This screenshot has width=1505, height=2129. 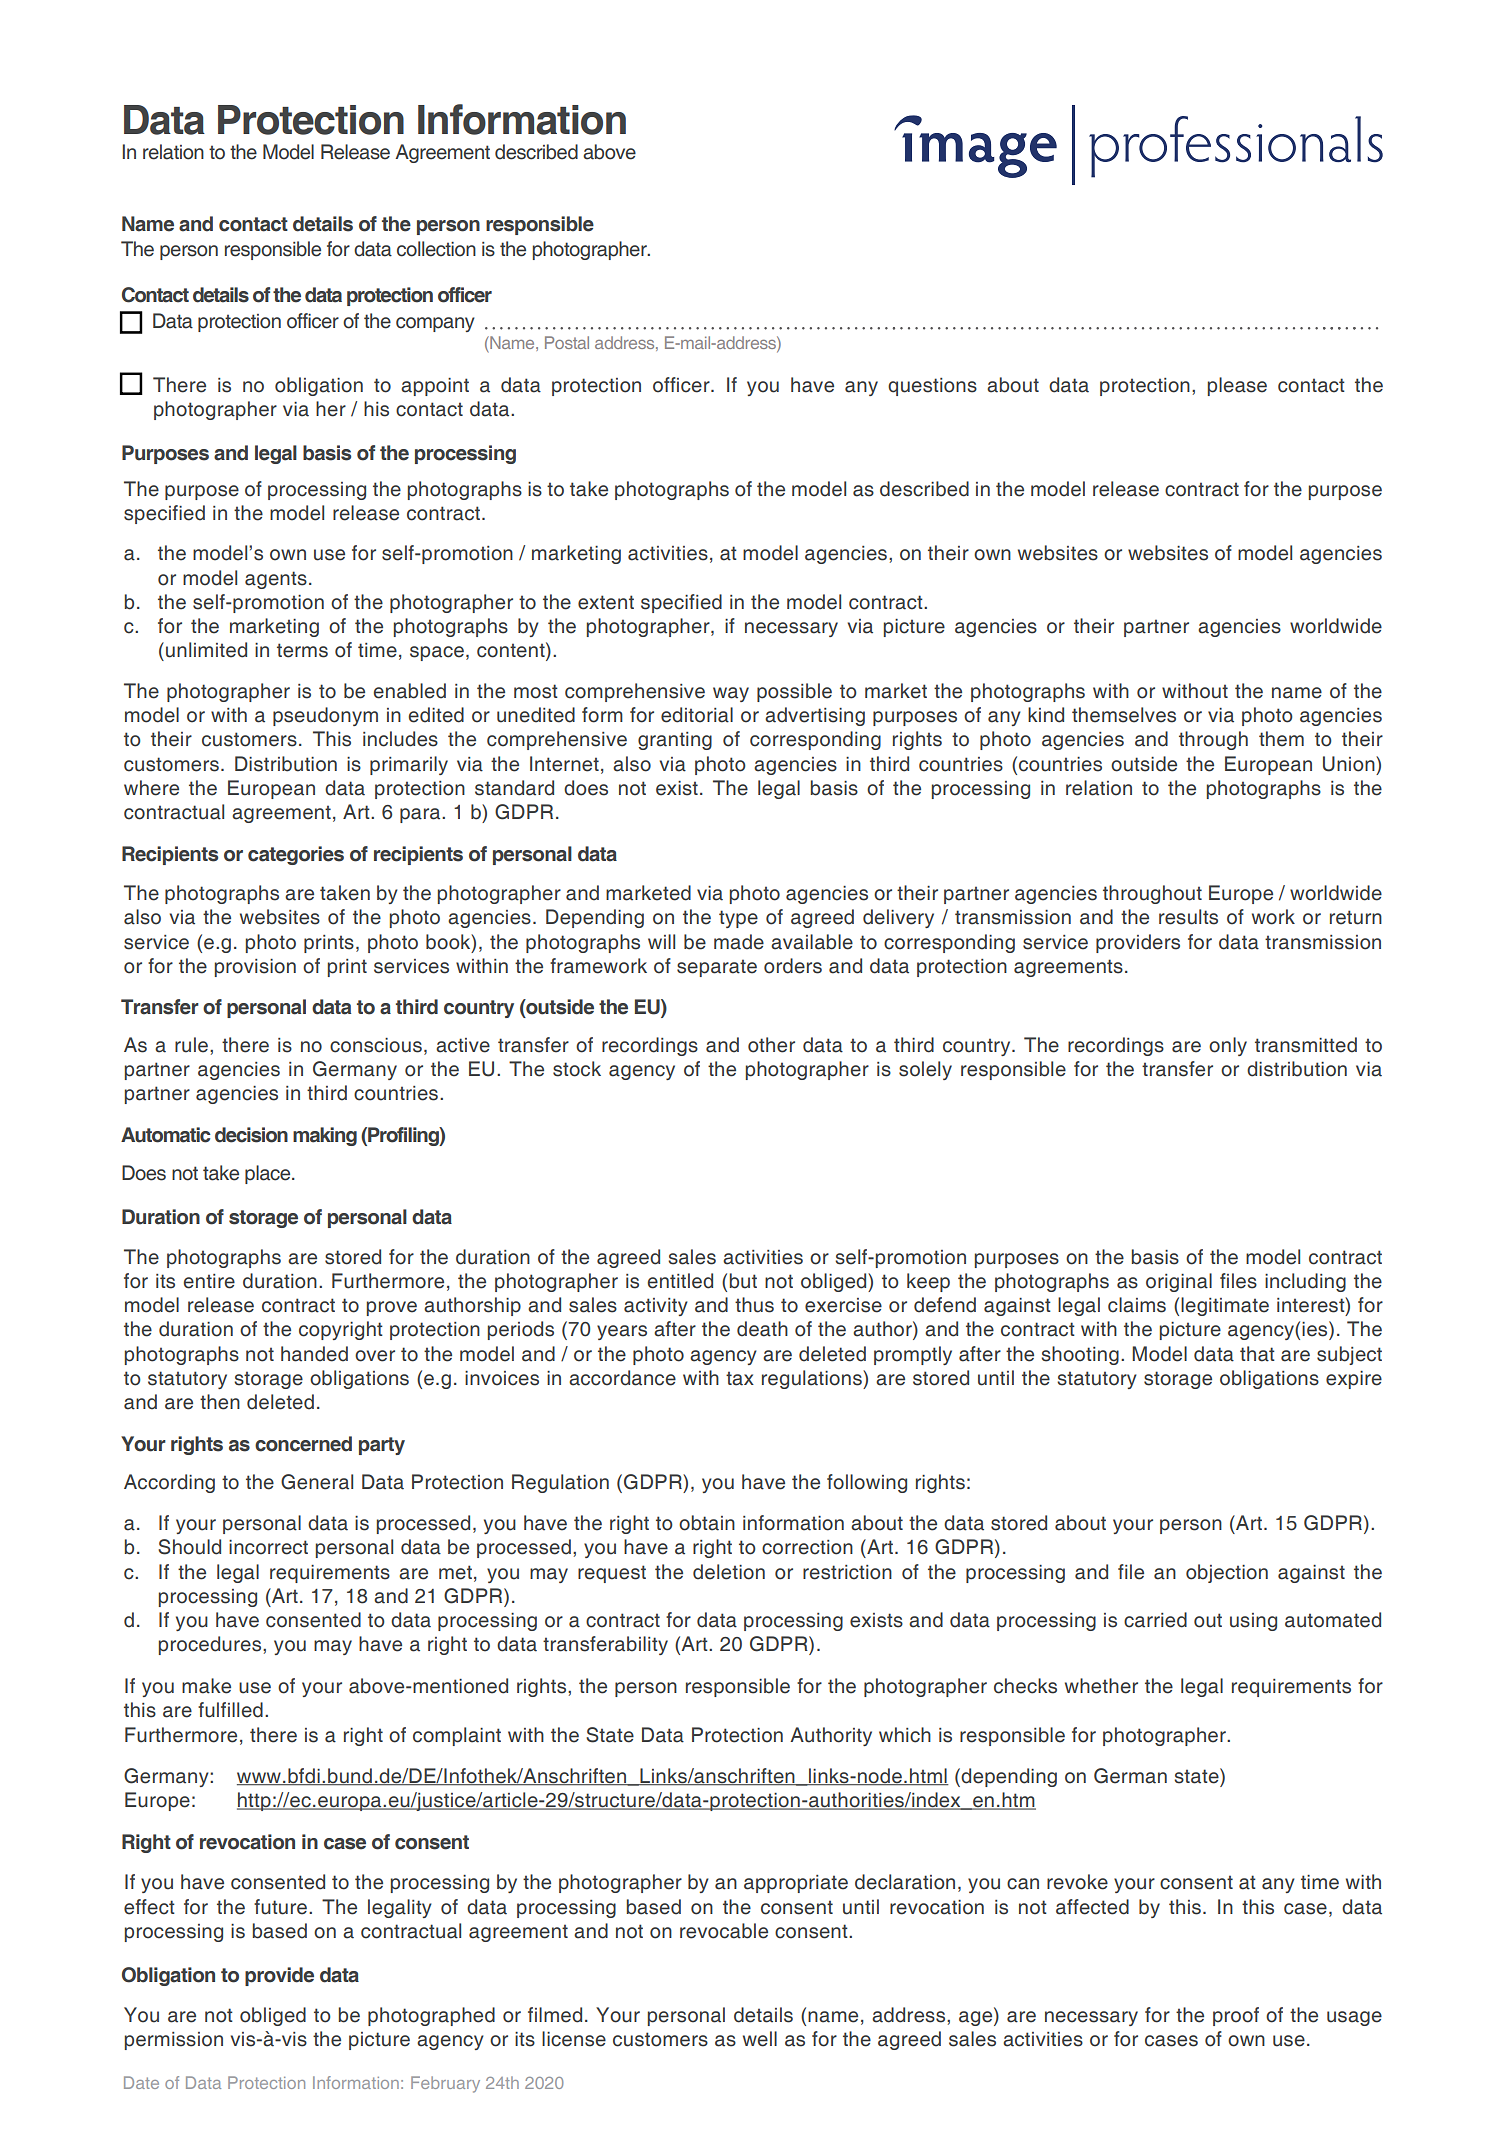 I want to click on permission, so click(x=174, y=2041).
